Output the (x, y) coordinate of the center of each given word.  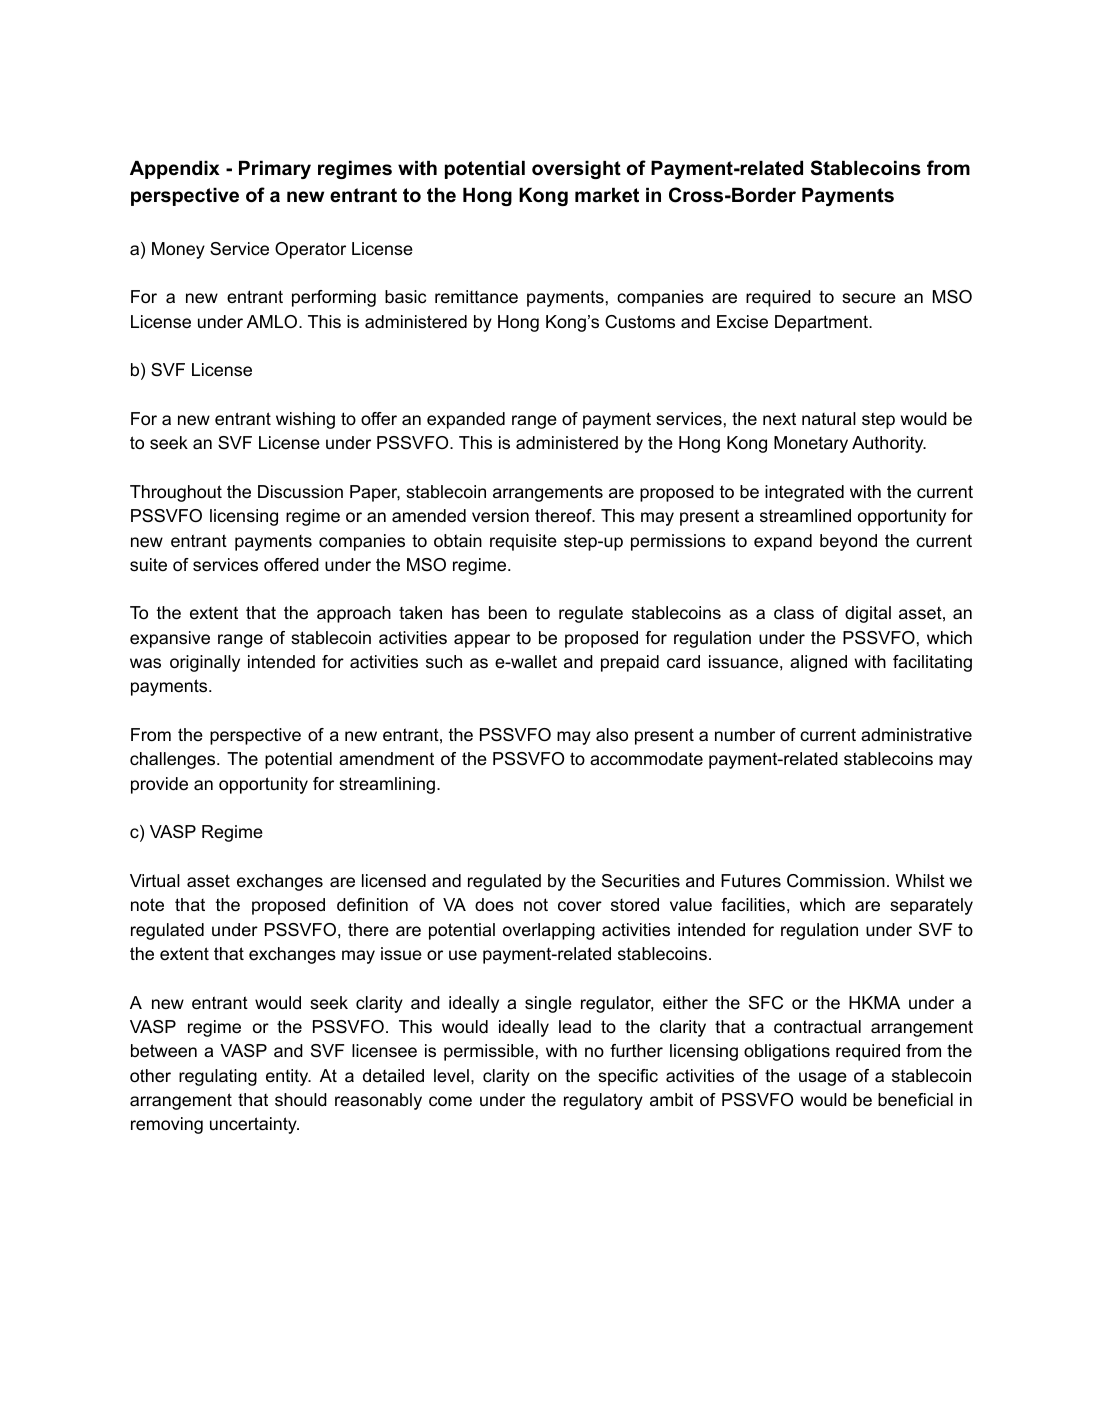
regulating (218, 1077)
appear (482, 641)
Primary (275, 170)
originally (205, 663)
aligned (818, 663)
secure (869, 298)
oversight (576, 170)
